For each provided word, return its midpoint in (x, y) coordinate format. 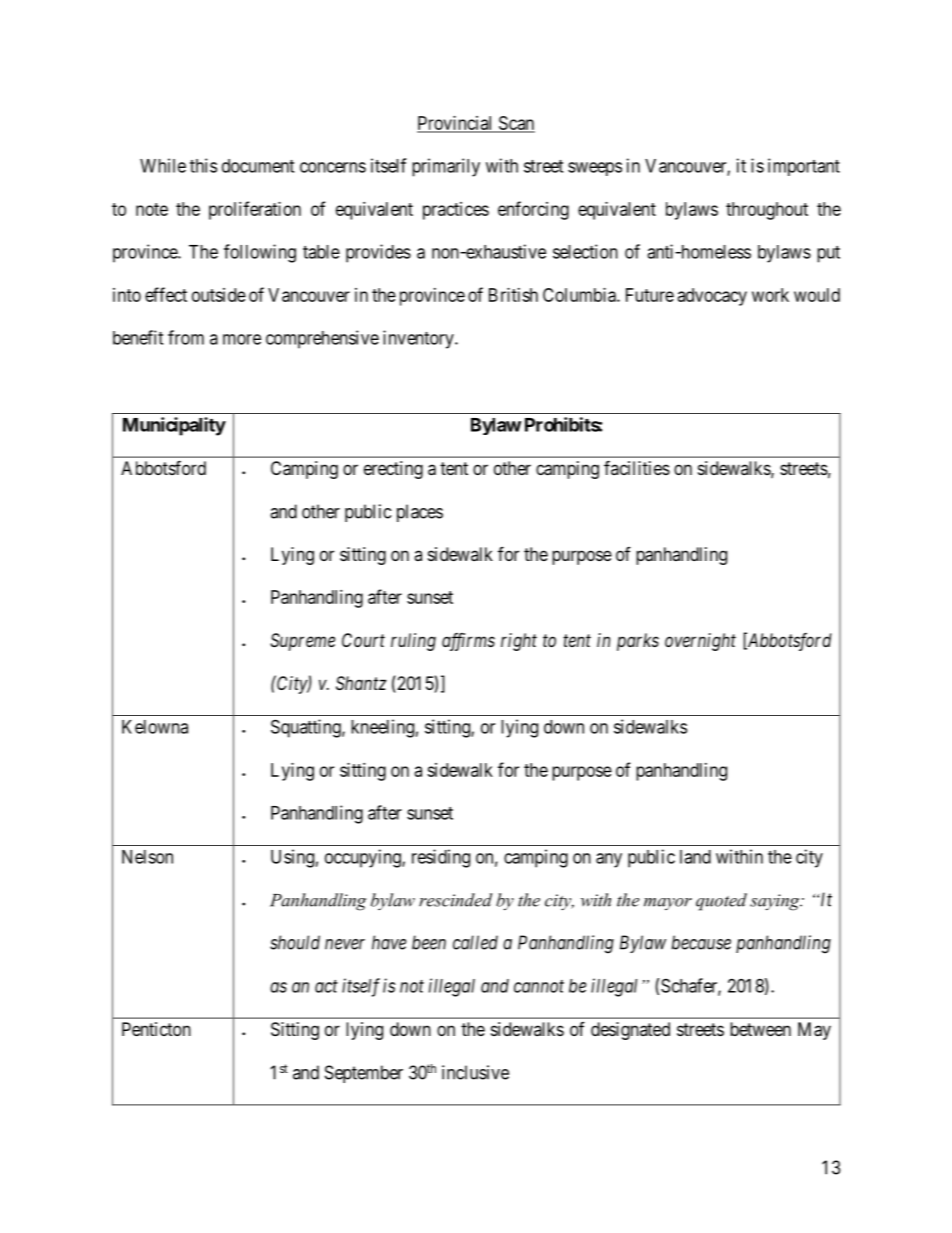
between (760, 1029)
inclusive (475, 1072)
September (364, 1074)
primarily (446, 167)
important (804, 167)
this (203, 165)
